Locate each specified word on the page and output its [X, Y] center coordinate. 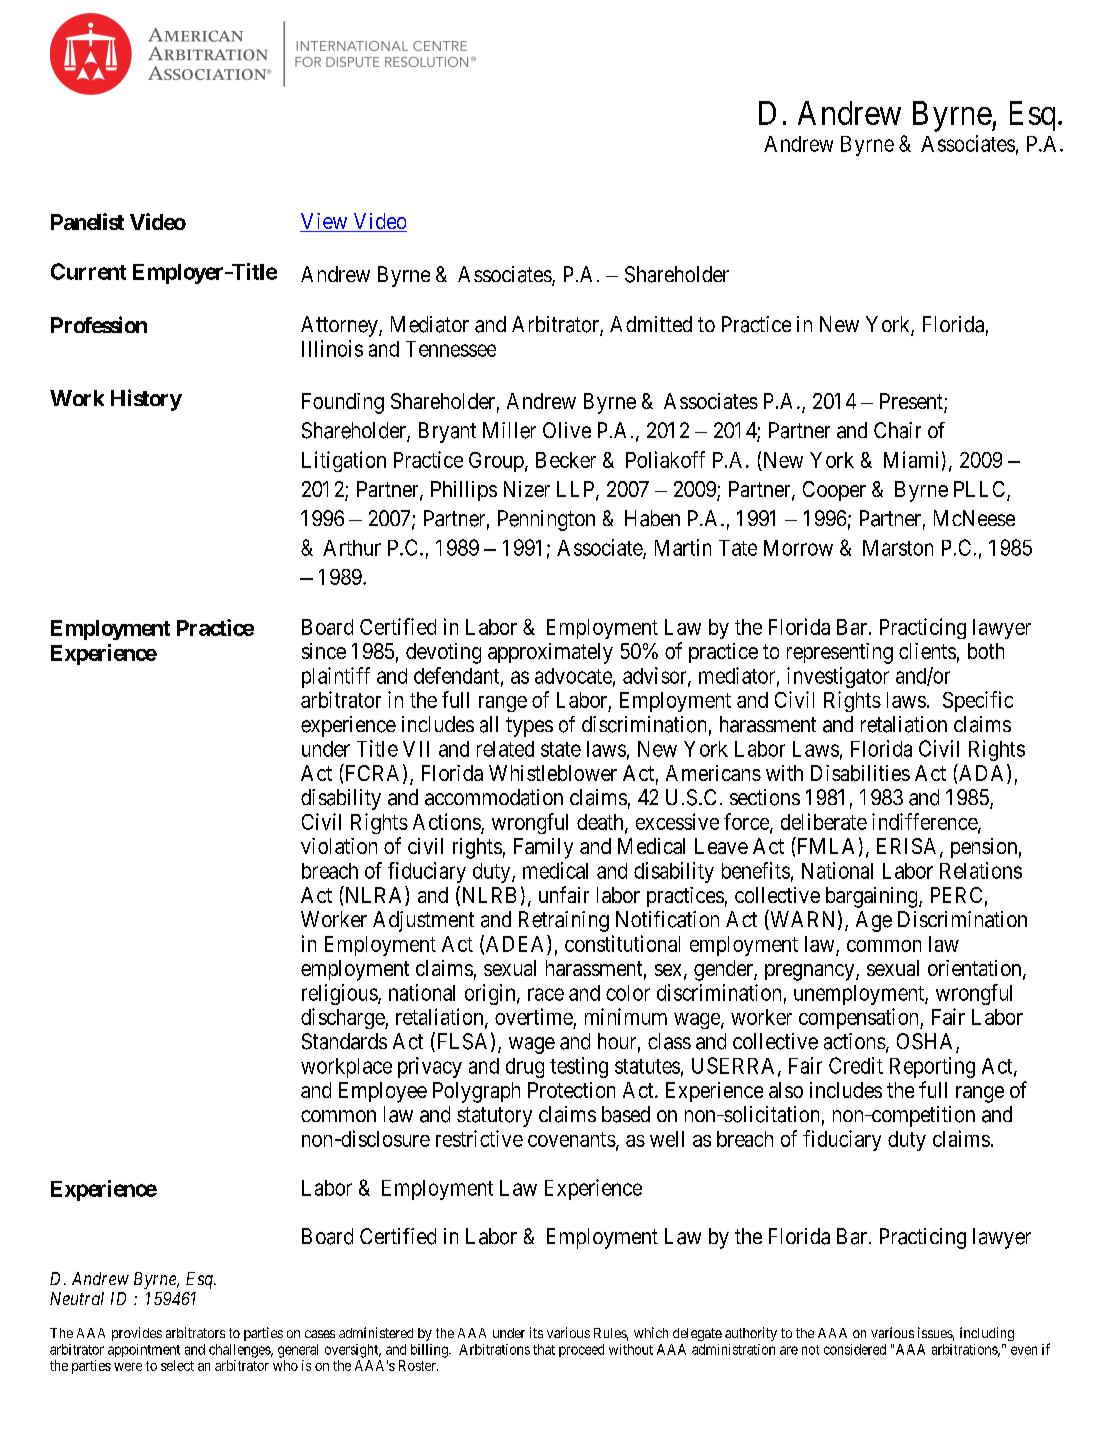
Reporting [932, 1067]
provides [137, 1334]
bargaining [873, 897]
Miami [911, 459]
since [324, 651]
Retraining [564, 921]
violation [339, 846]
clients [927, 651]
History [146, 400]
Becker [566, 460]
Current [88, 271]
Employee [383, 1092]
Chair [897, 430]
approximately [550, 653]
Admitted [651, 324]
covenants [572, 1139]
